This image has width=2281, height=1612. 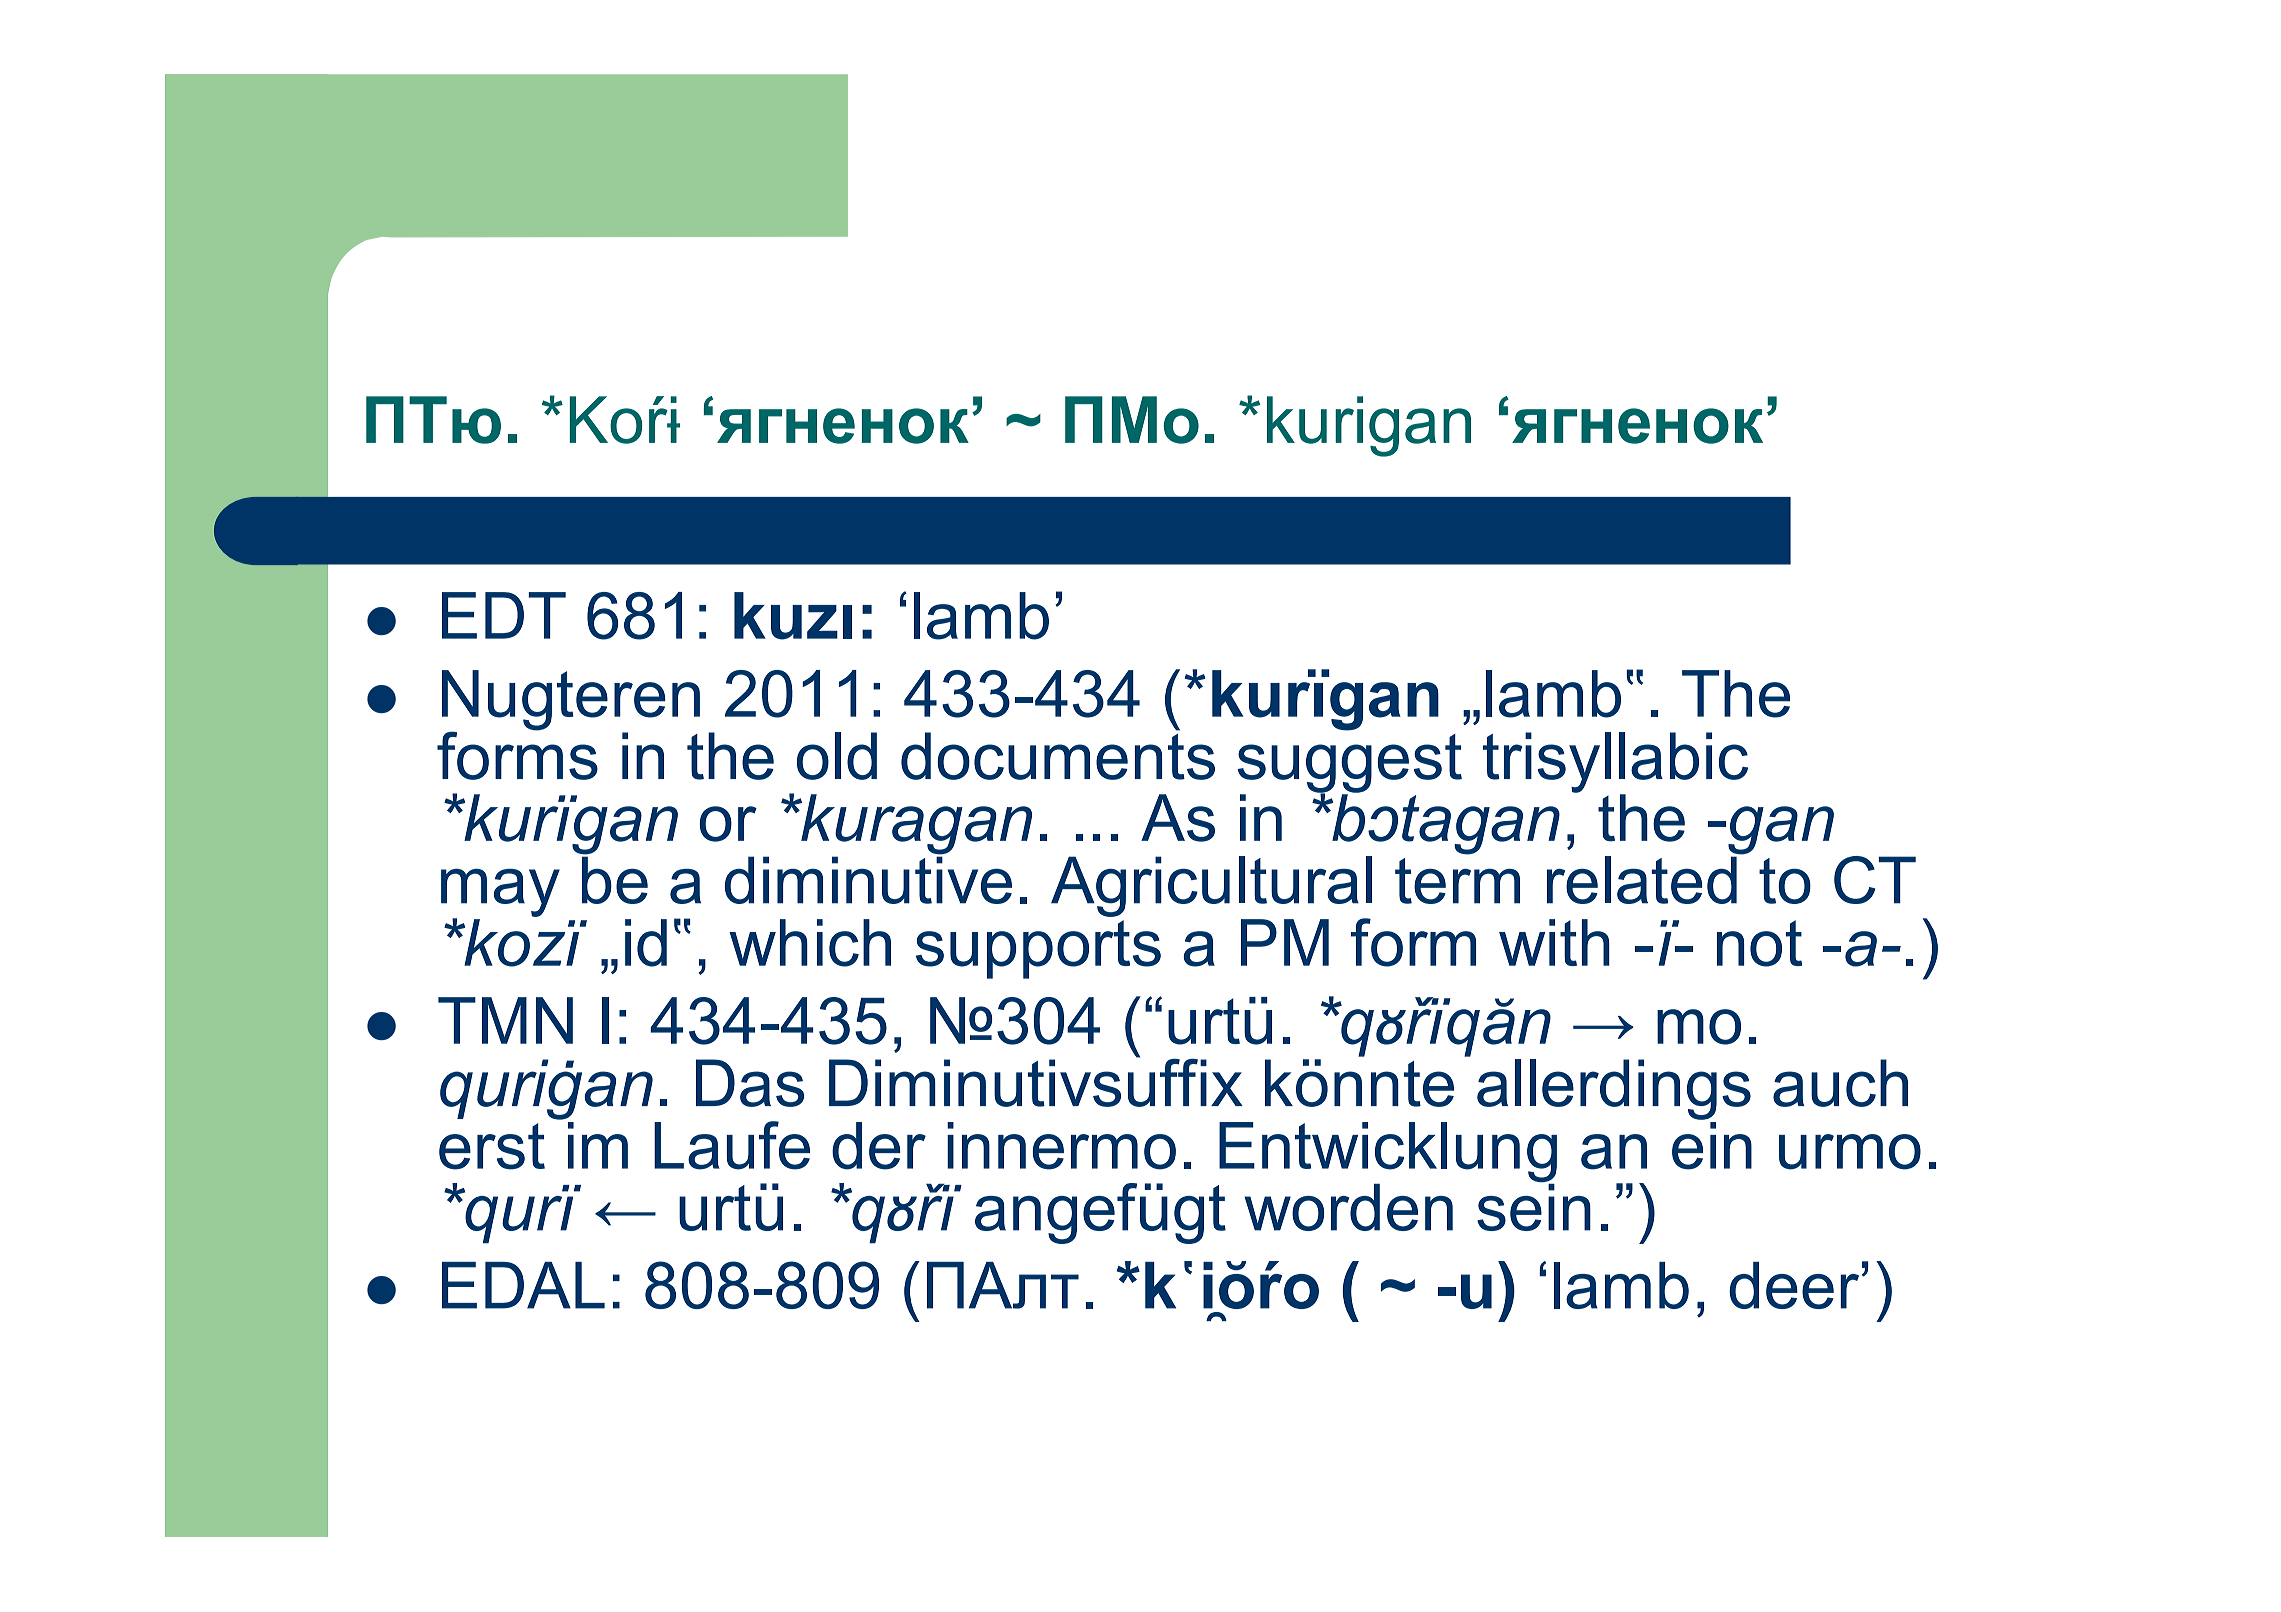 What do you see at coordinates (500, 894) in the image?
I see `may` at bounding box center [500, 894].
